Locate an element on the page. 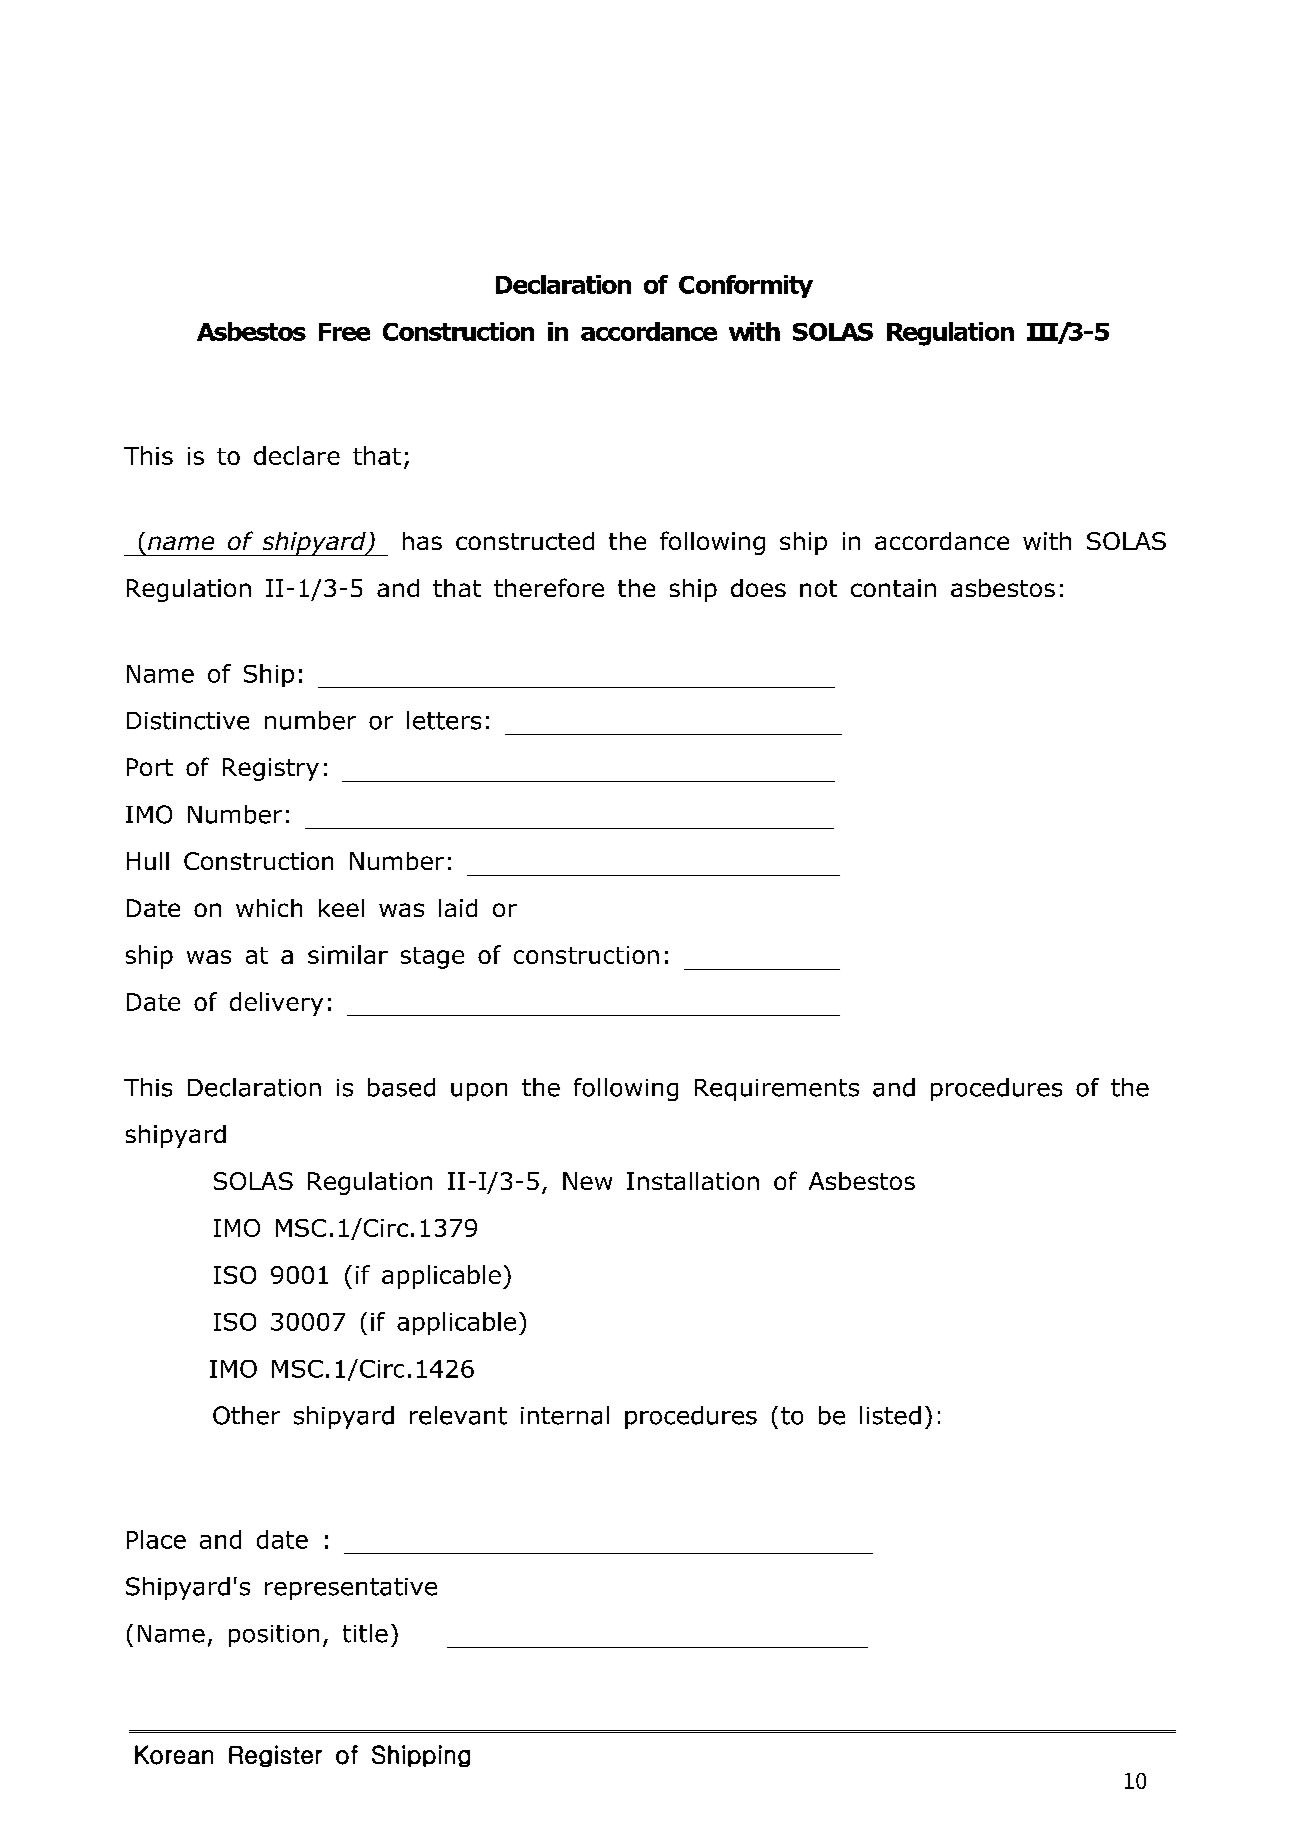 The image size is (1306, 1847). Other is located at coordinates (246, 1415).
